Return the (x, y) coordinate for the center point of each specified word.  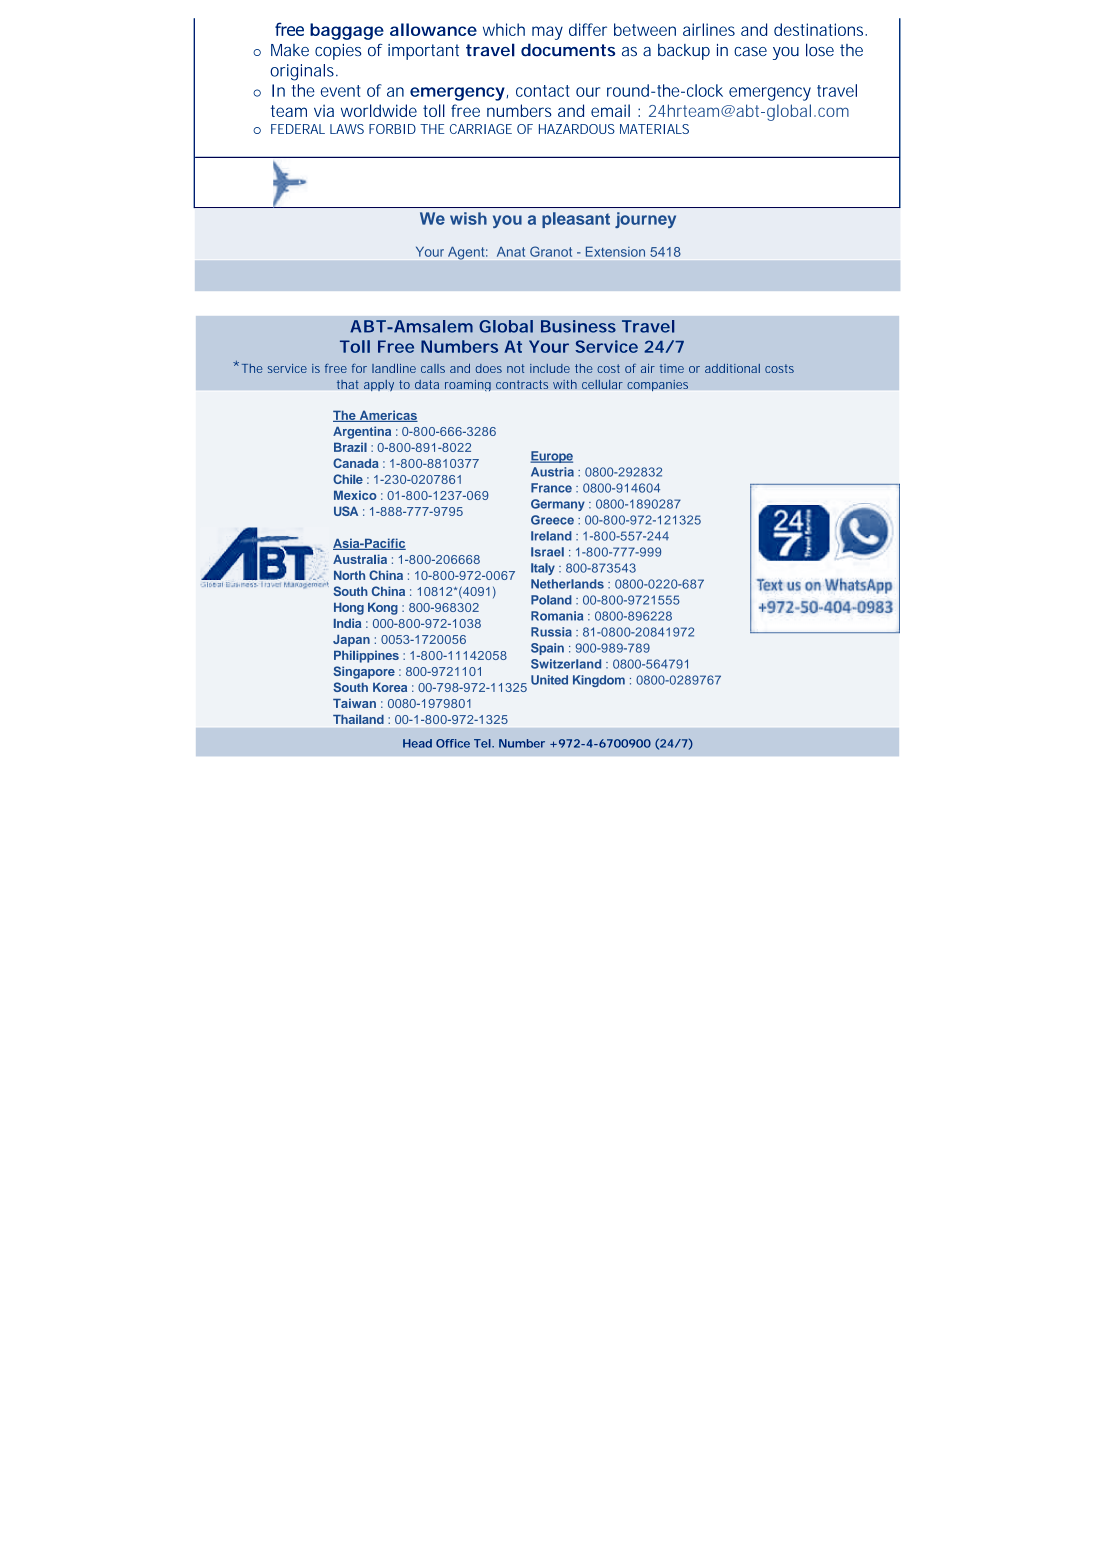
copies (338, 52)
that (348, 384)
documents (568, 50)
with (565, 384)
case (750, 52)
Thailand (358, 719)
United (549, 680)
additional (732, 368)
